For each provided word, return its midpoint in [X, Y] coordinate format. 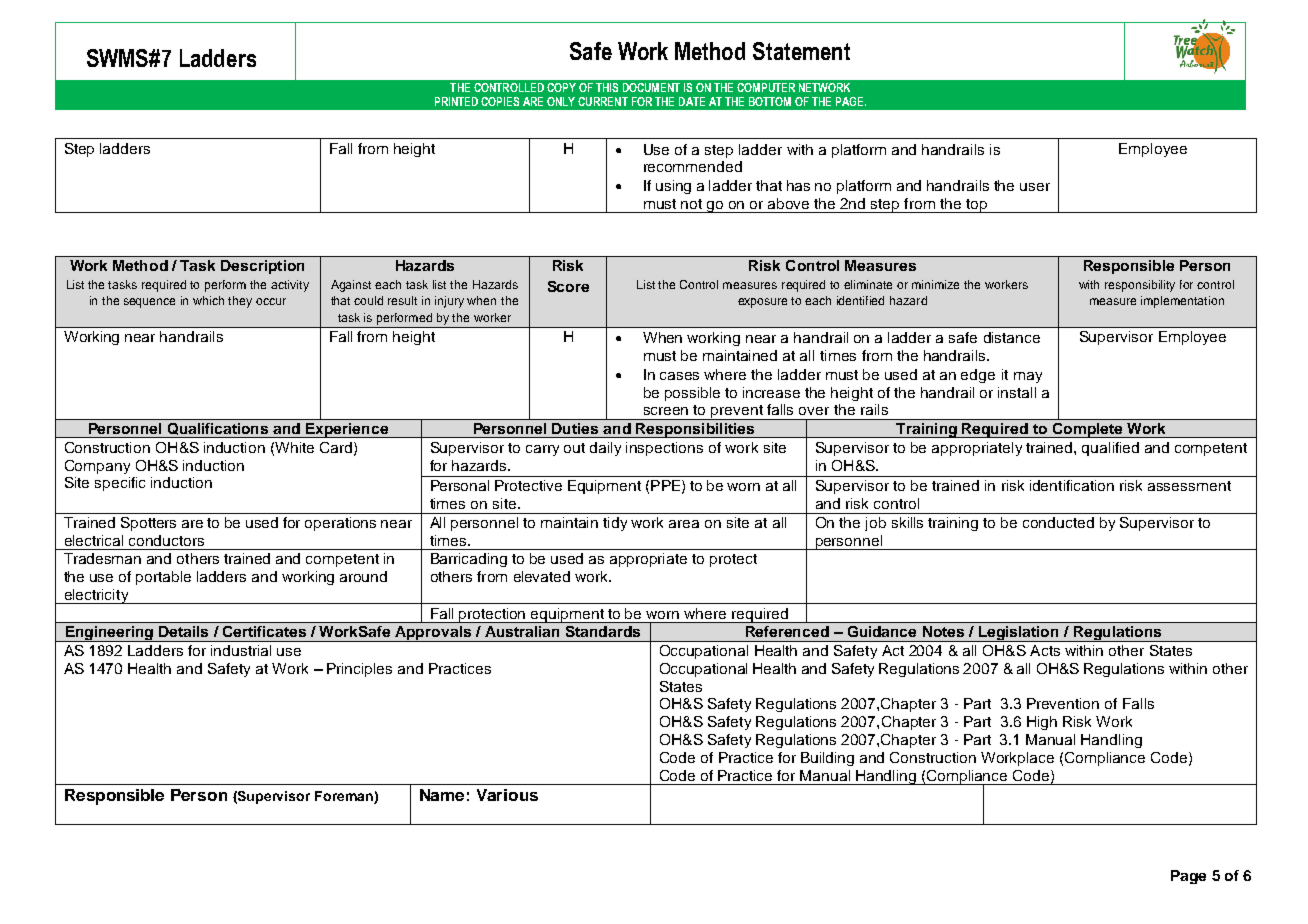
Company [97, 467]
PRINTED [456, 101]
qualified [1110, 449]
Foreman [345, 797]
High [1042, 723]
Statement [801, 51]
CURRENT [603, 101]
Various [507, 795]
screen [666, 411]
